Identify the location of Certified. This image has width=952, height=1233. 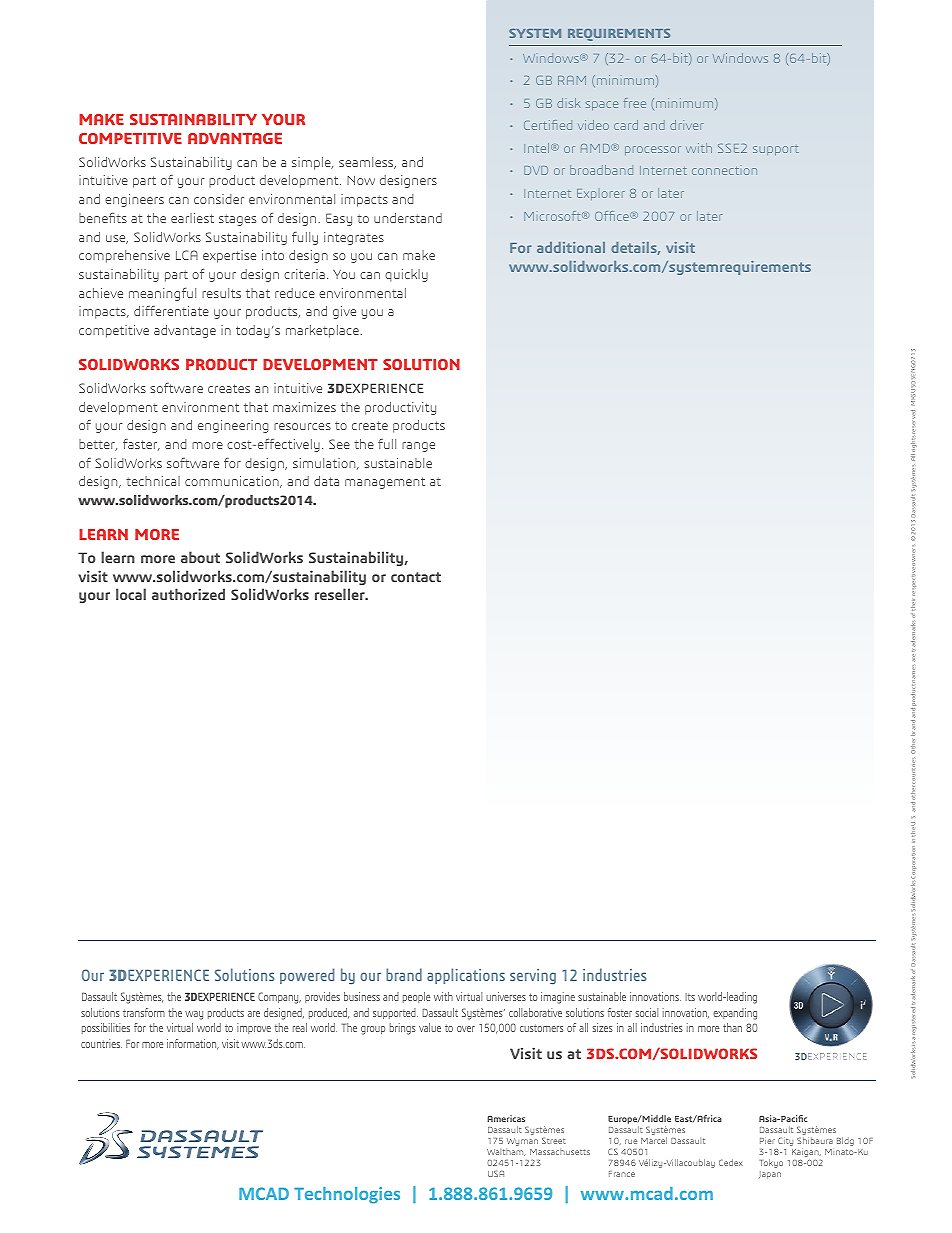
(548, 125).
